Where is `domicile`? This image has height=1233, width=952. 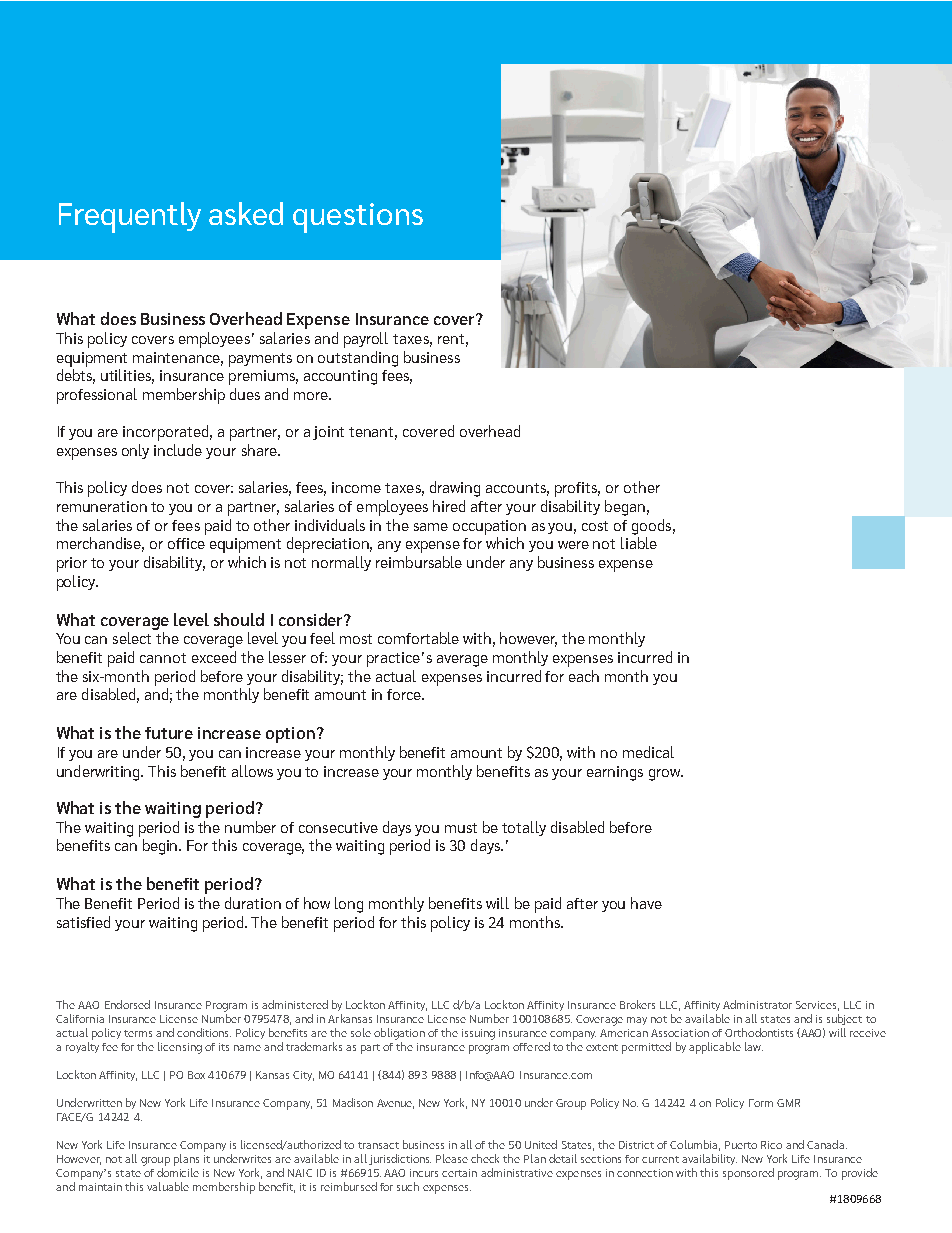 domicile is located at coordinates (178, 1172).
